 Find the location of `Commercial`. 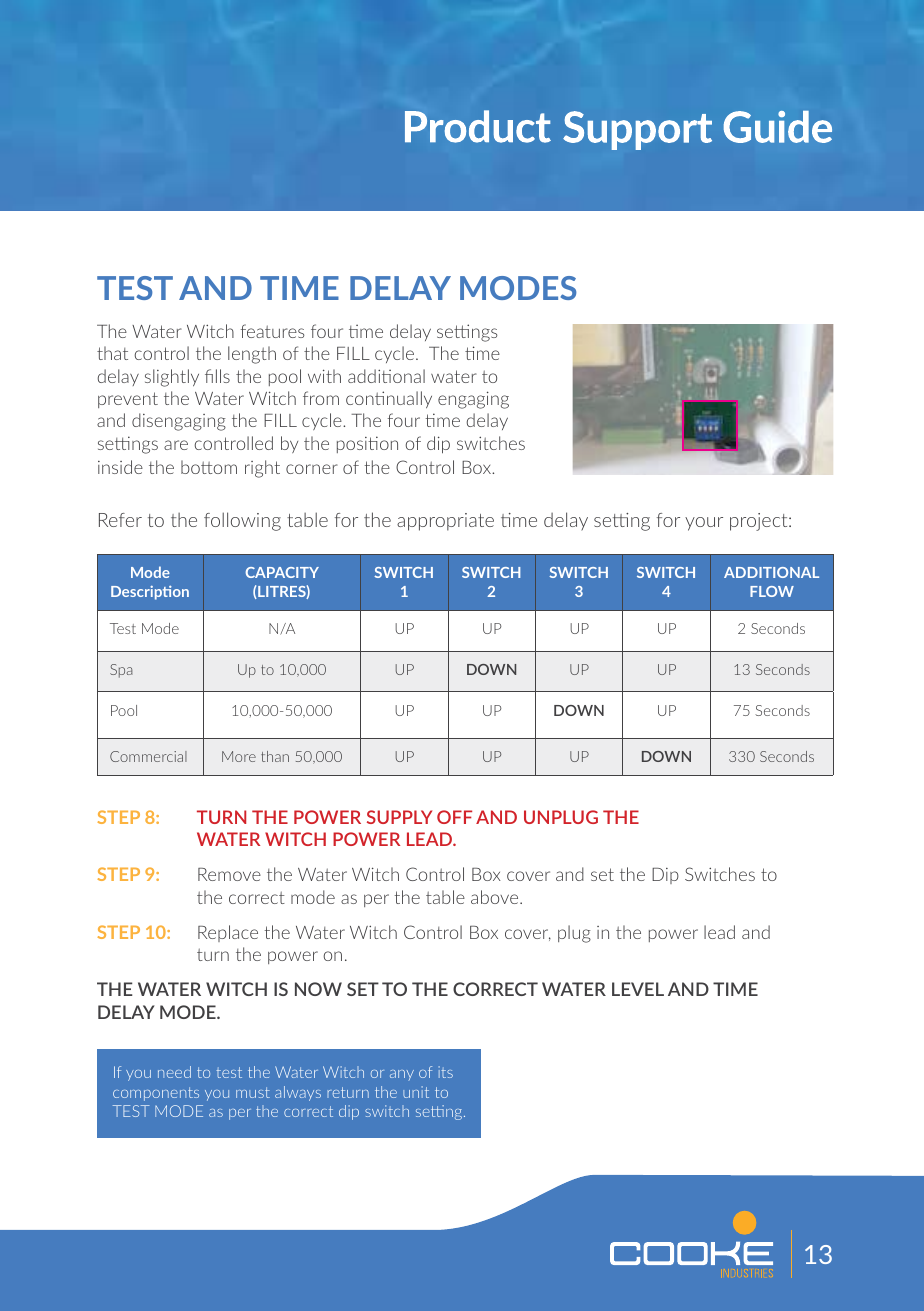

Commercial is located at coordinates (148, 756).
